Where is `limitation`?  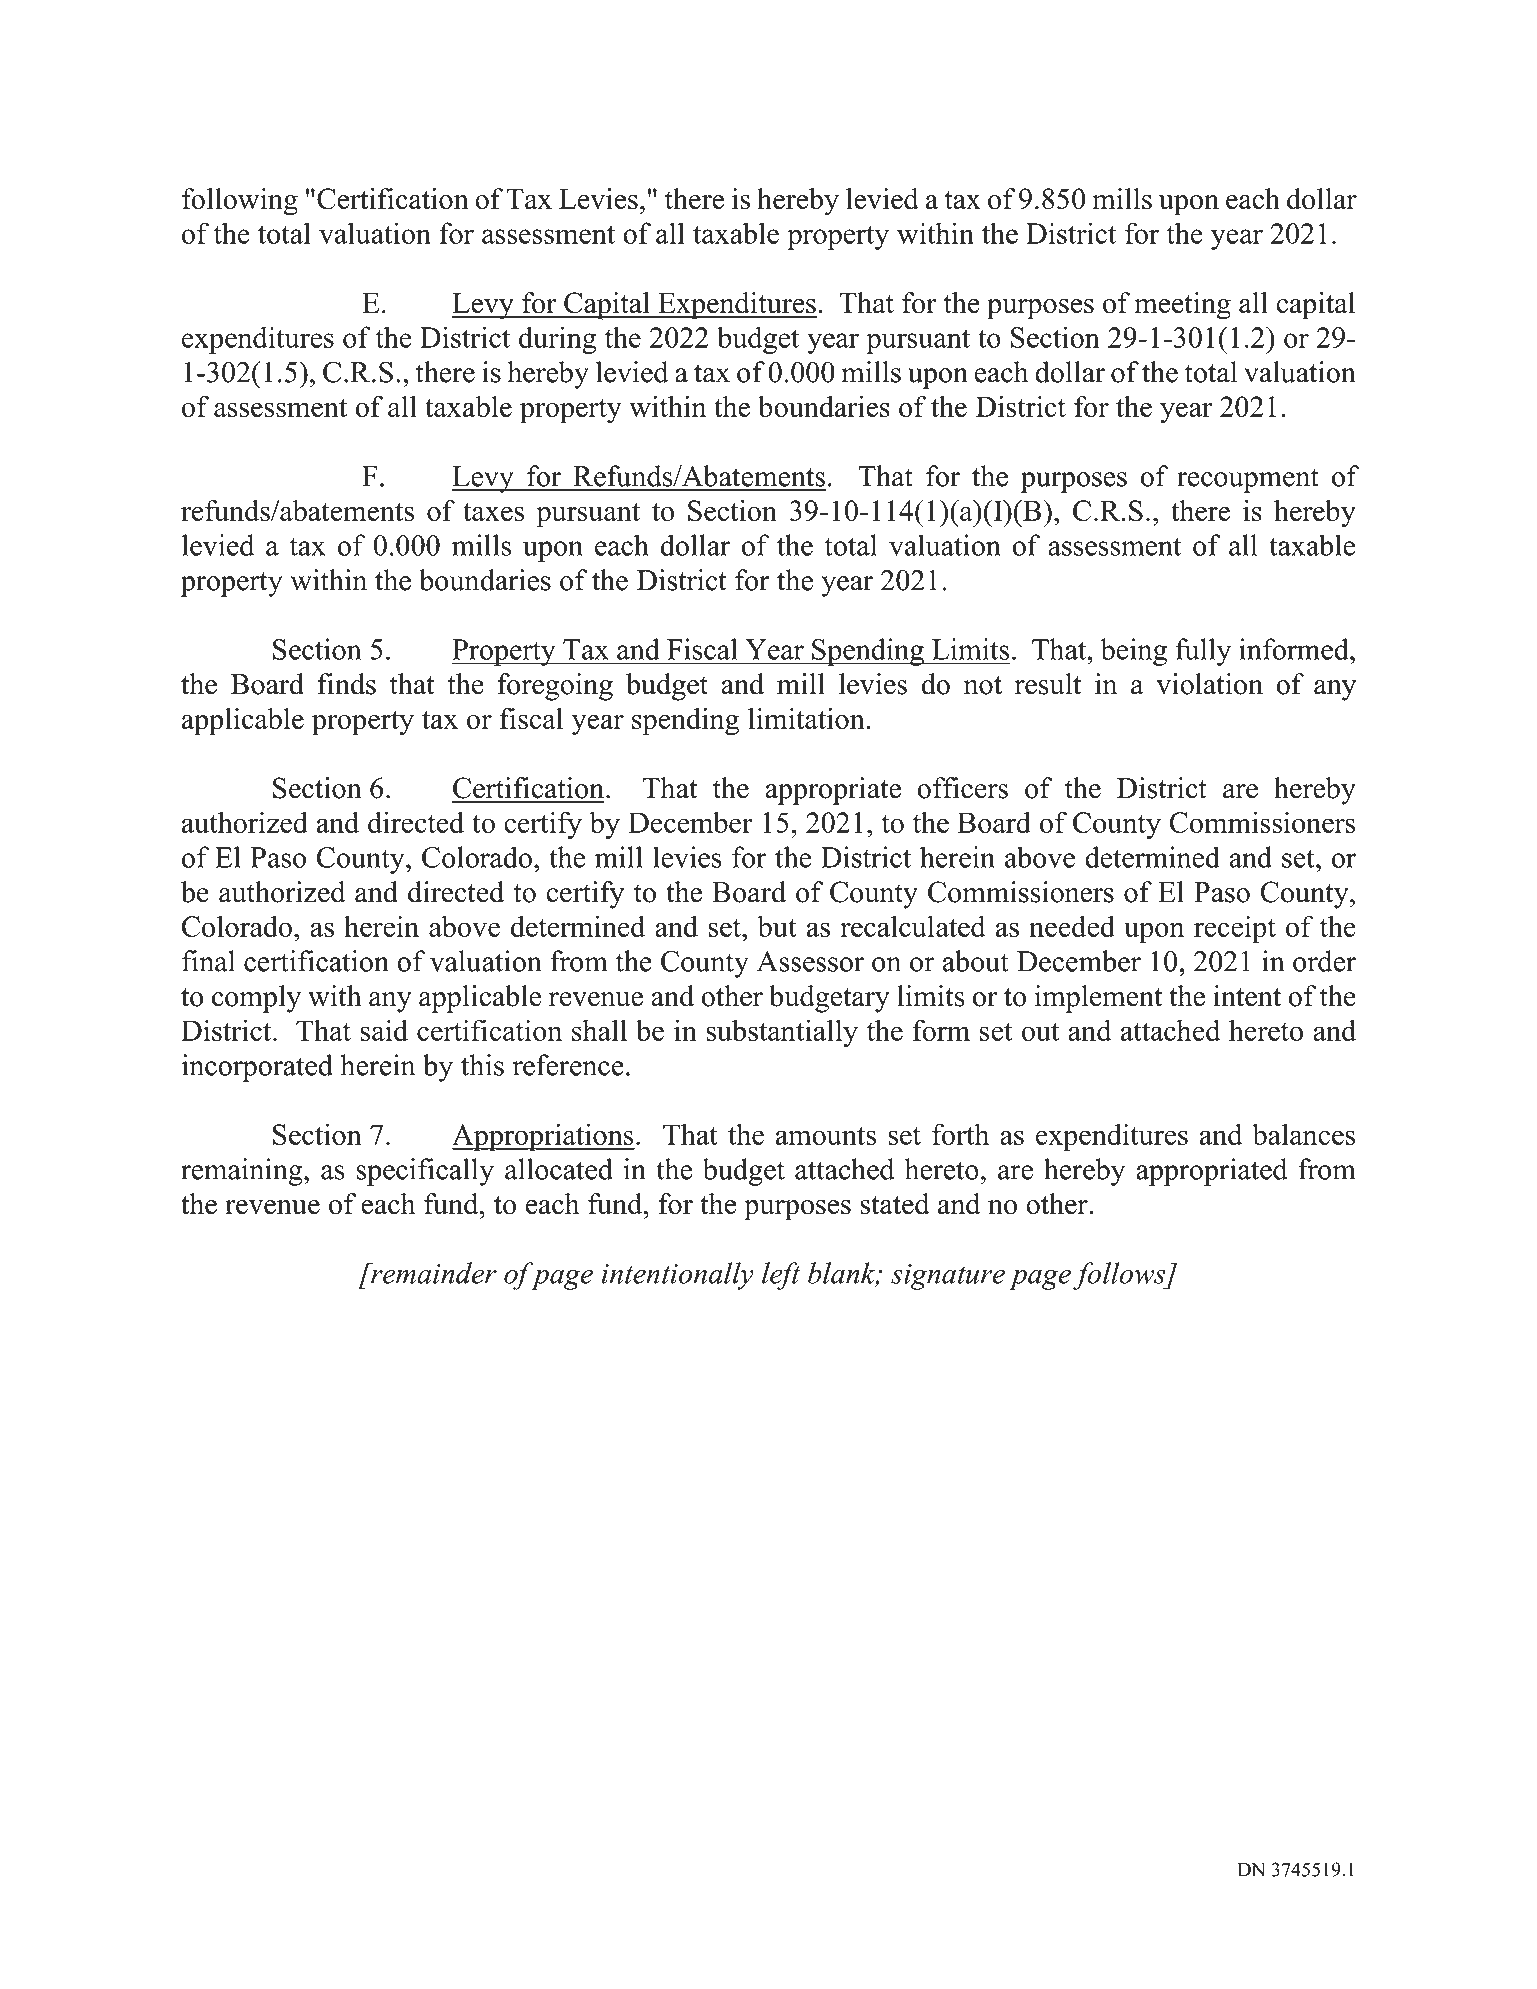
limitation is located at coordinates (807, 719).
